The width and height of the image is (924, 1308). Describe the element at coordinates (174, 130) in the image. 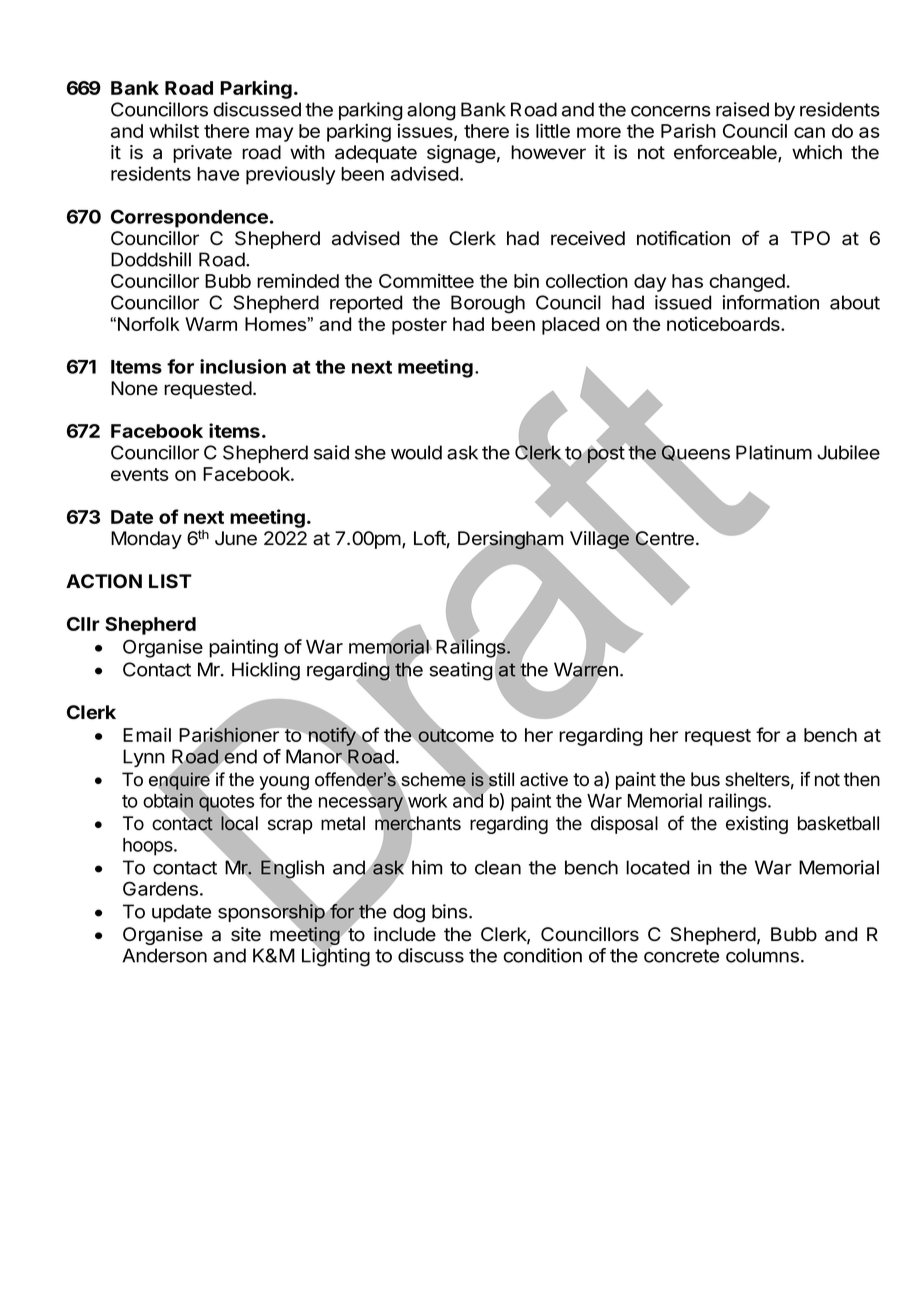

I see `whilst` at that location.
